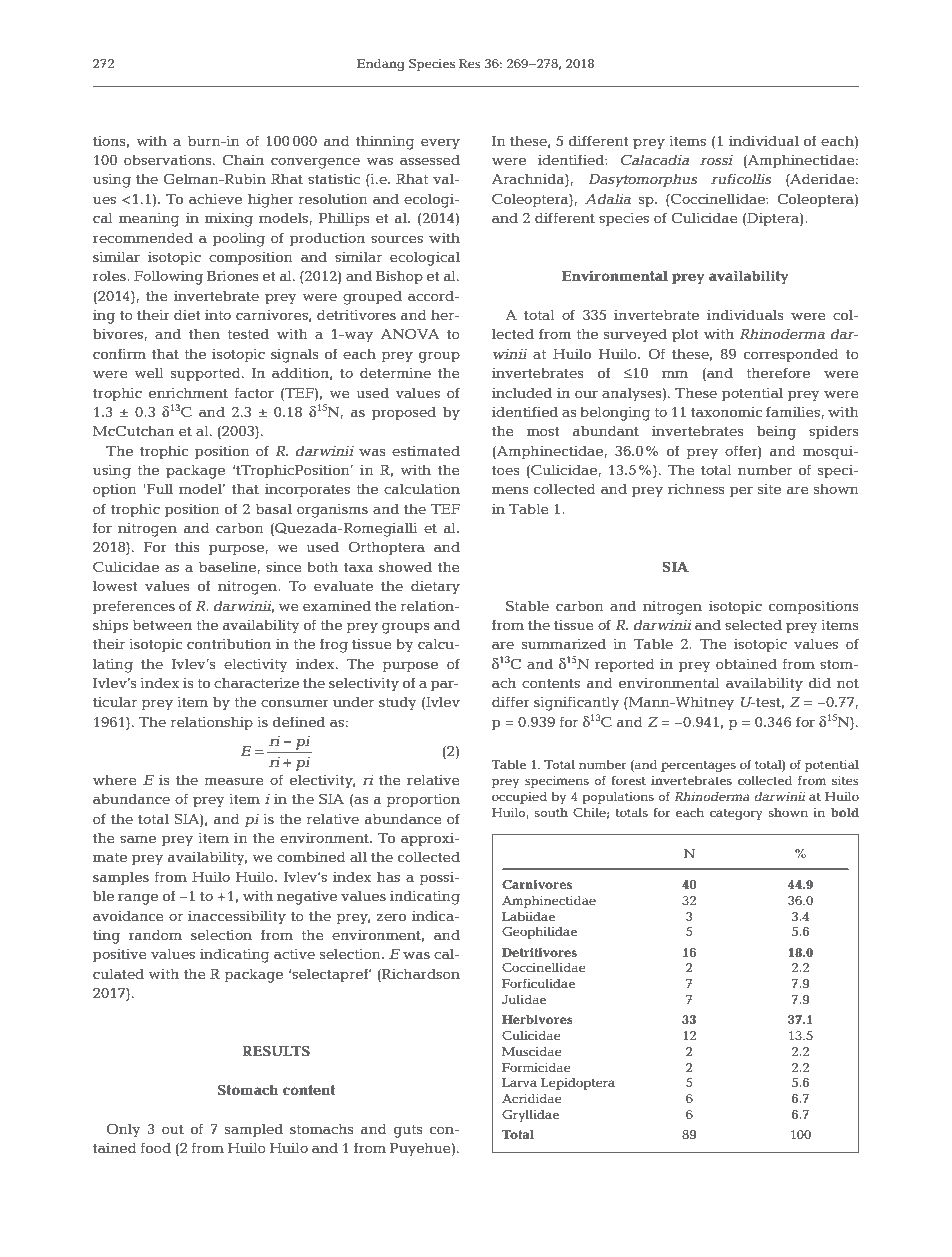 The height and width of the screenshot is (1257, 952). I want to click on sampled, so click(254, 1130).
